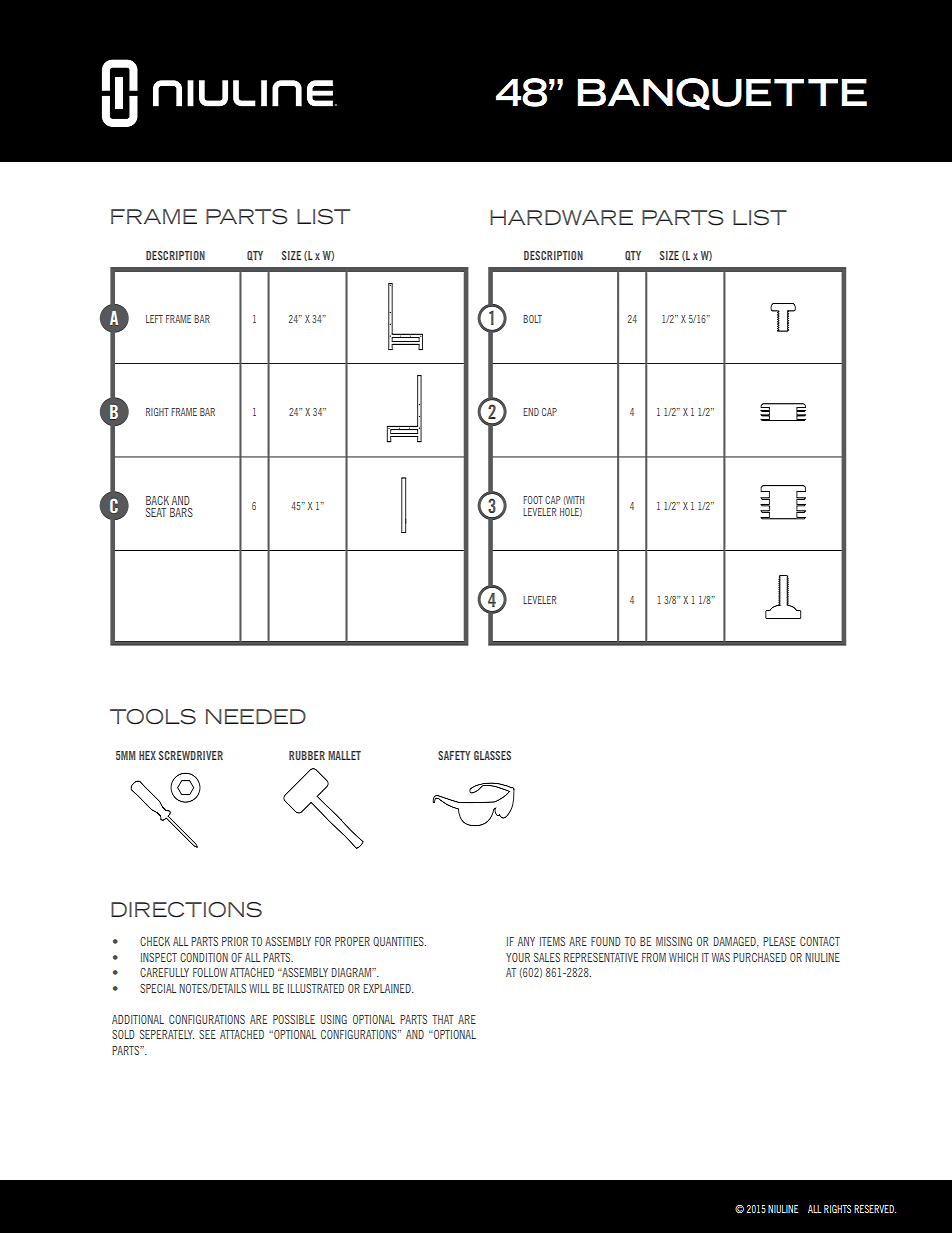 This screenshot has height=1233, width=952. I want to click on THAT, so click(443, 1019).
